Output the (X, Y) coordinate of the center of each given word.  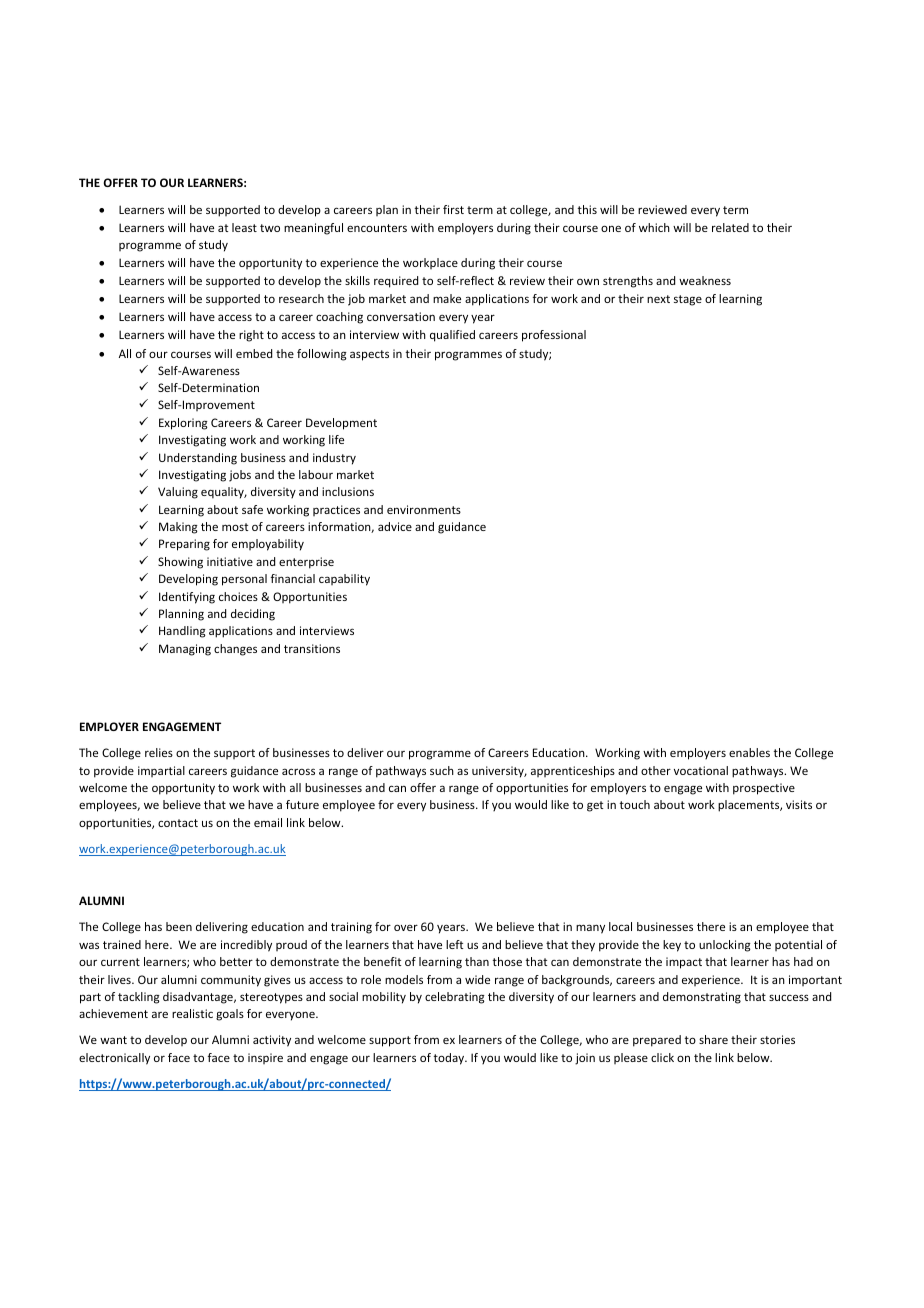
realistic (192, 1013)
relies (159, 752)
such (442, 770)
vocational (701, 770)
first (453, 209)
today (450, 1059)
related (730, 227)
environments (424, 509)
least (244, 227)
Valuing (178, 493)
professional (554, 336)
